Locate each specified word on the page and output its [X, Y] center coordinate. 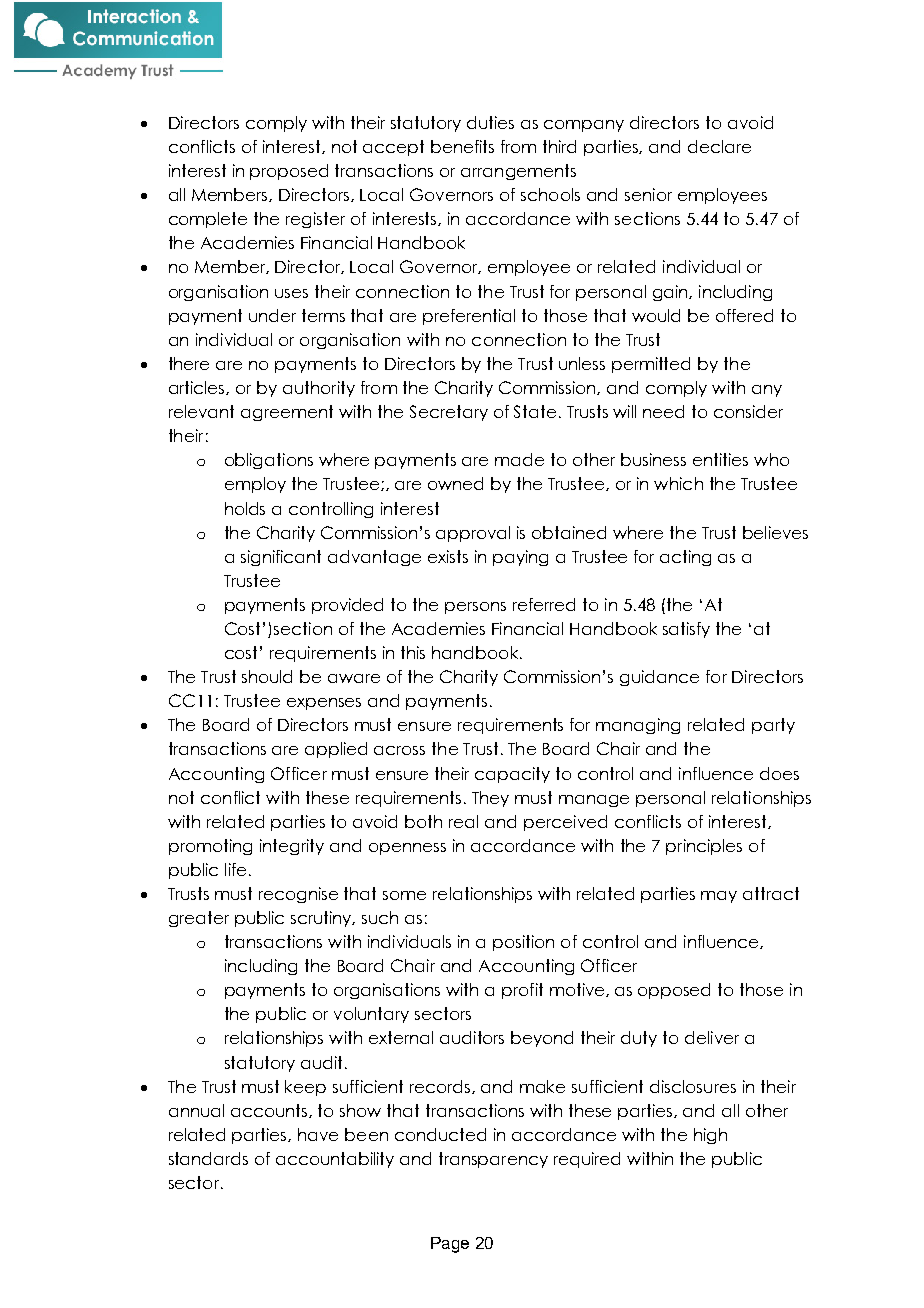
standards [208, 1158]
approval [473, 534]
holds [245, 508]
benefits [462, 146]
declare [719, 146]
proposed [289, 172]
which [678, 483]
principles [704, 847]
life [235, 869]
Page [450, 1245]
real [463, 821]
